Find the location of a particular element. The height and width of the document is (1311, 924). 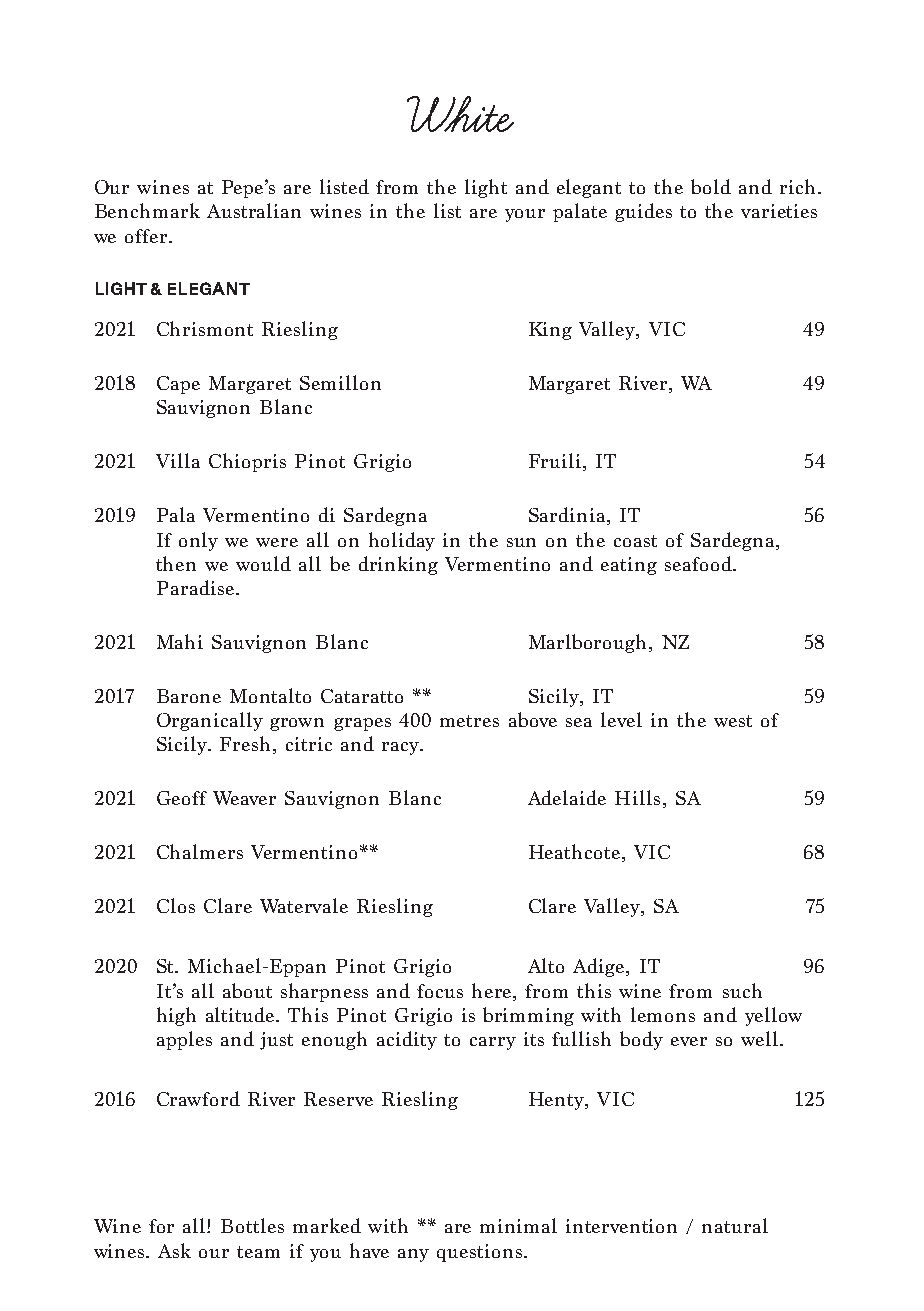

about is located at coordinates (247, 990).
